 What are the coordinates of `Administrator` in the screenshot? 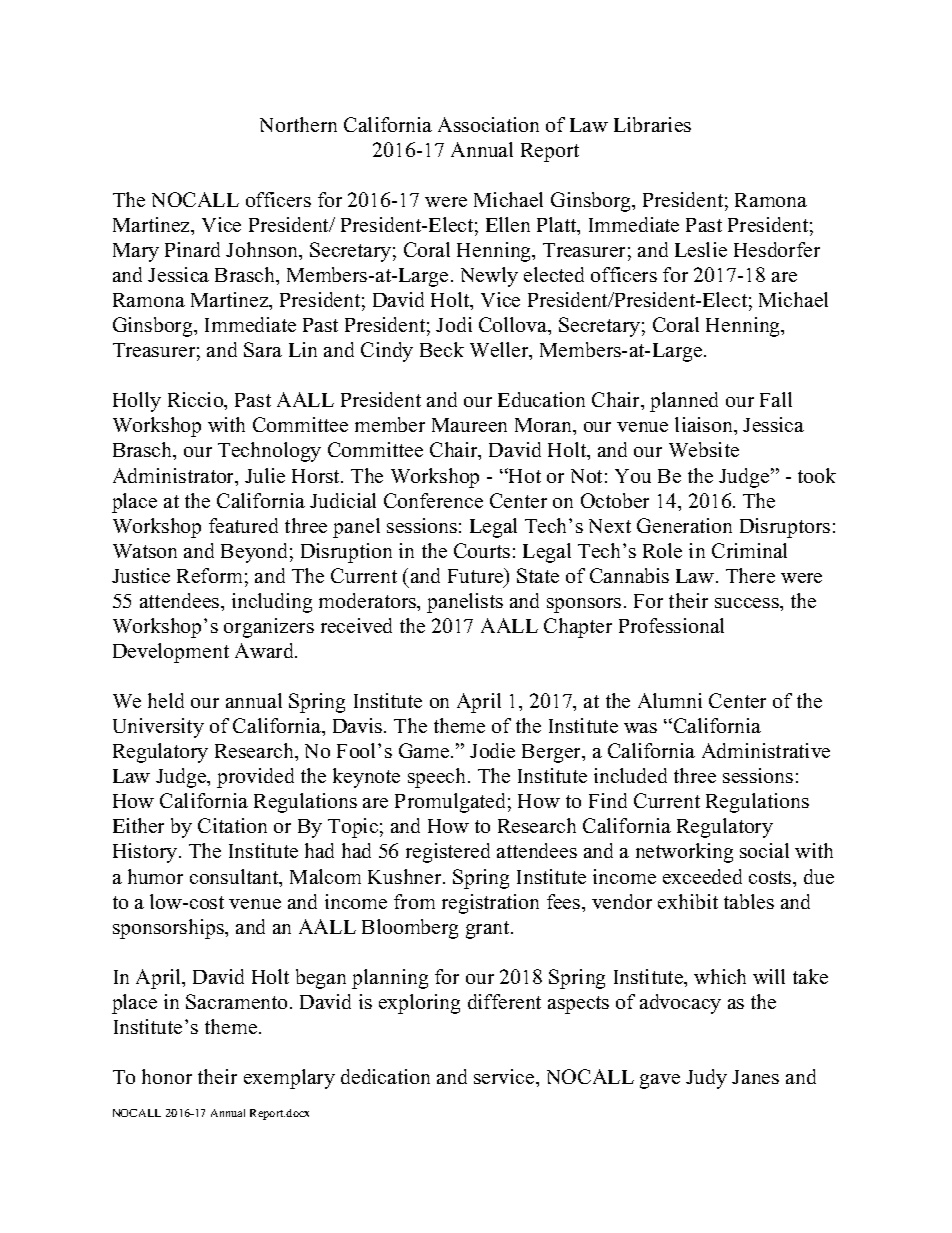 It's located at (175, 477).
